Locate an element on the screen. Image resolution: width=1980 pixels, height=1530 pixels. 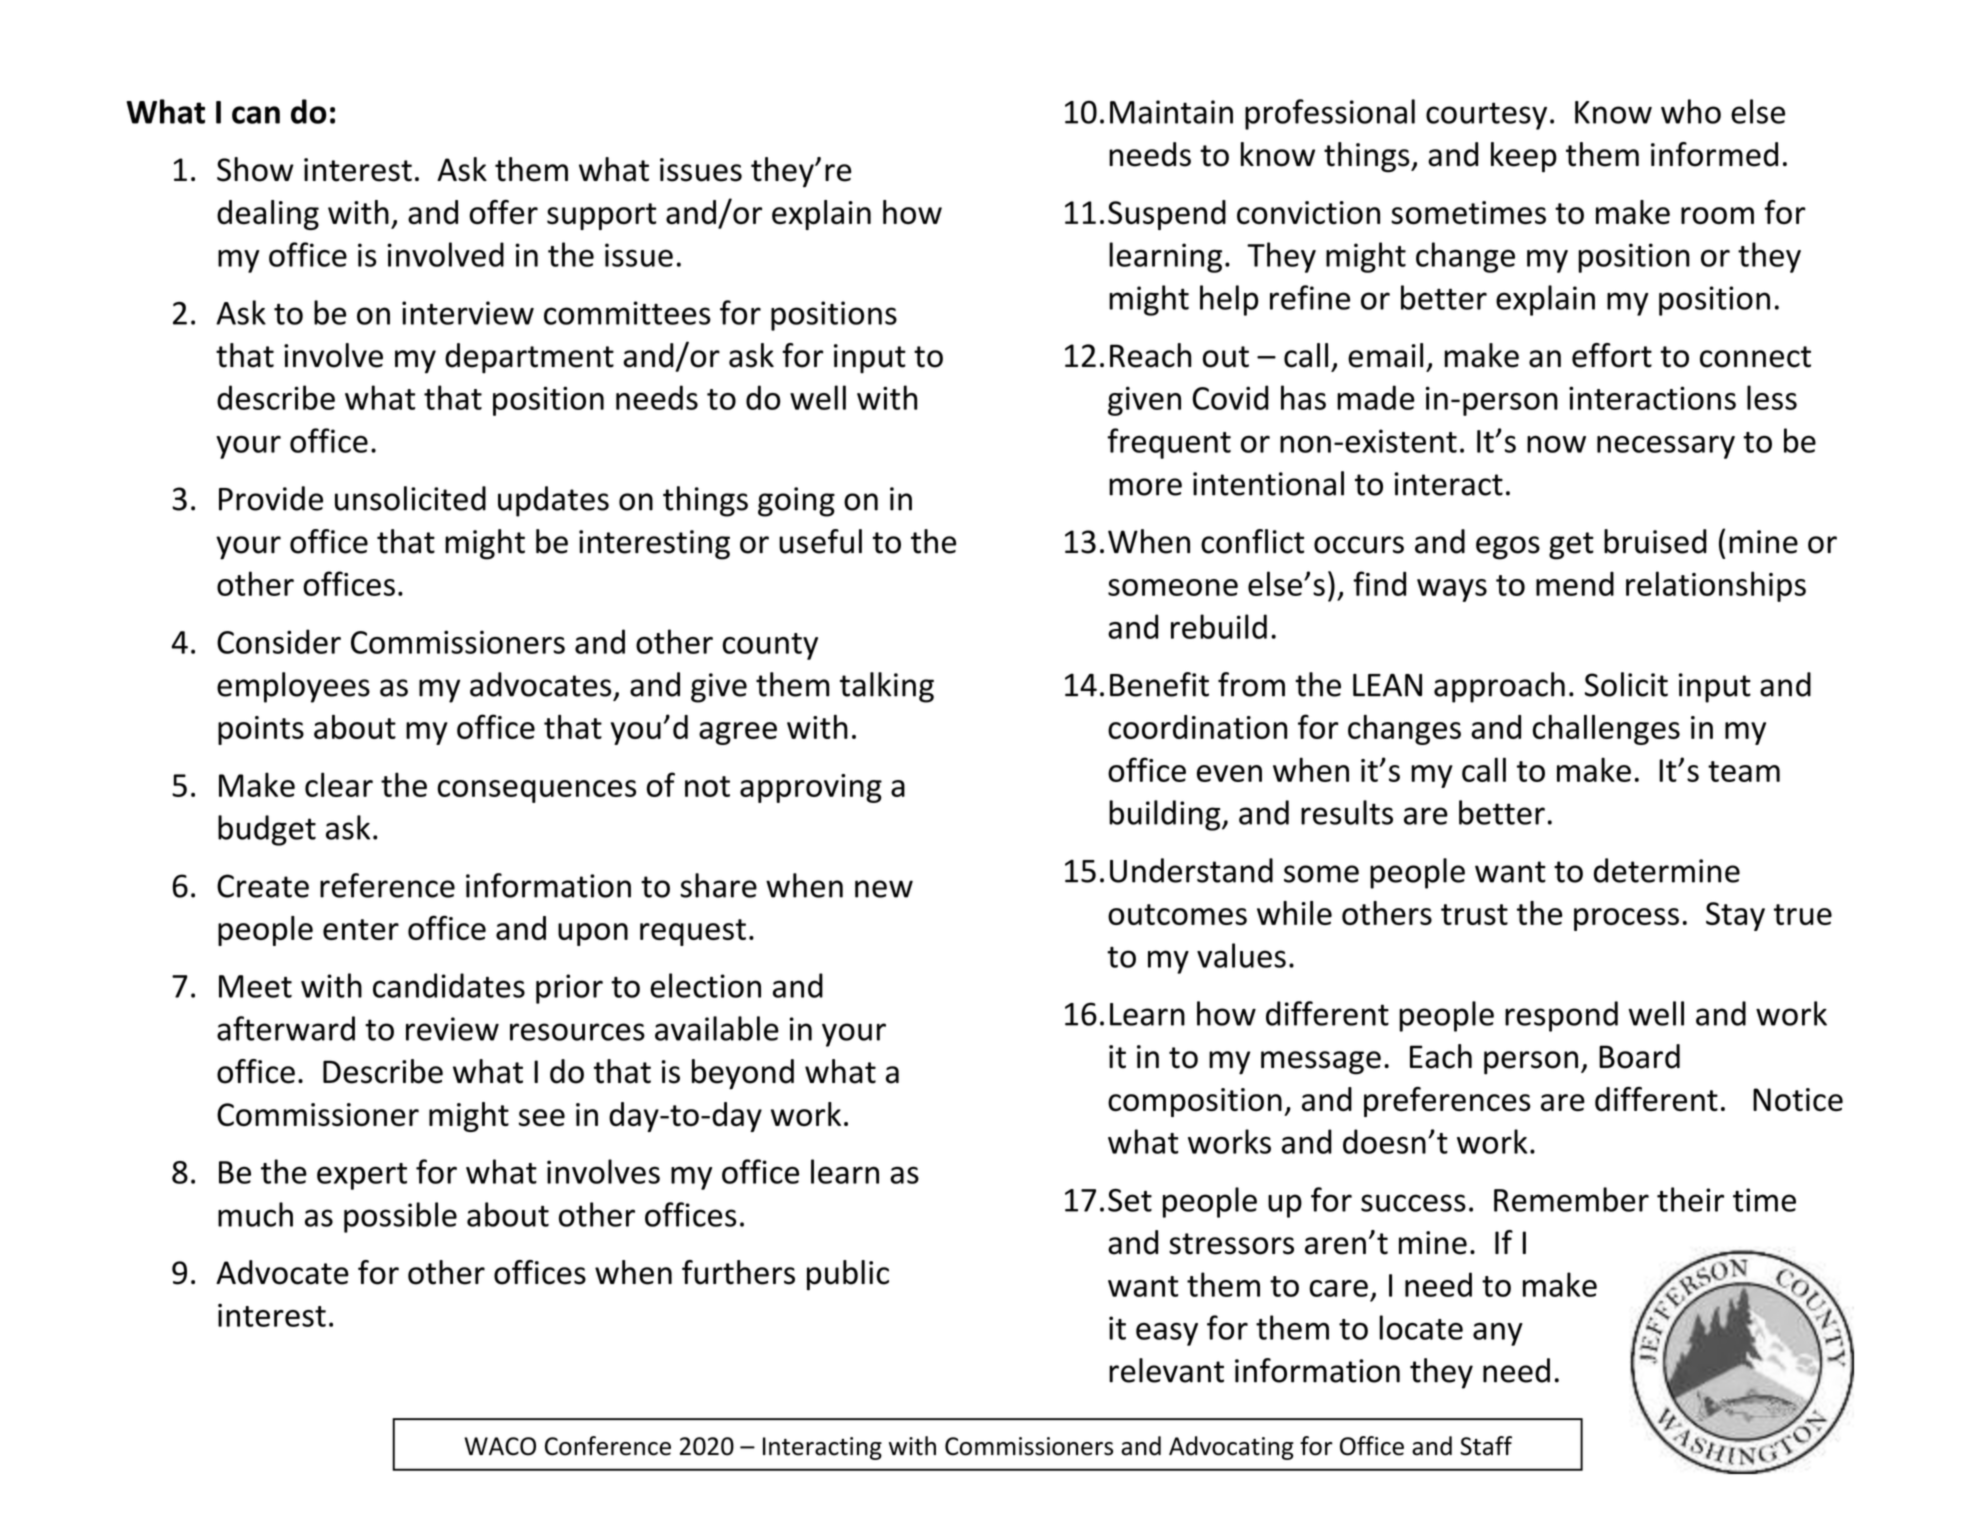
approach is located at coordinates (1499, 687).
